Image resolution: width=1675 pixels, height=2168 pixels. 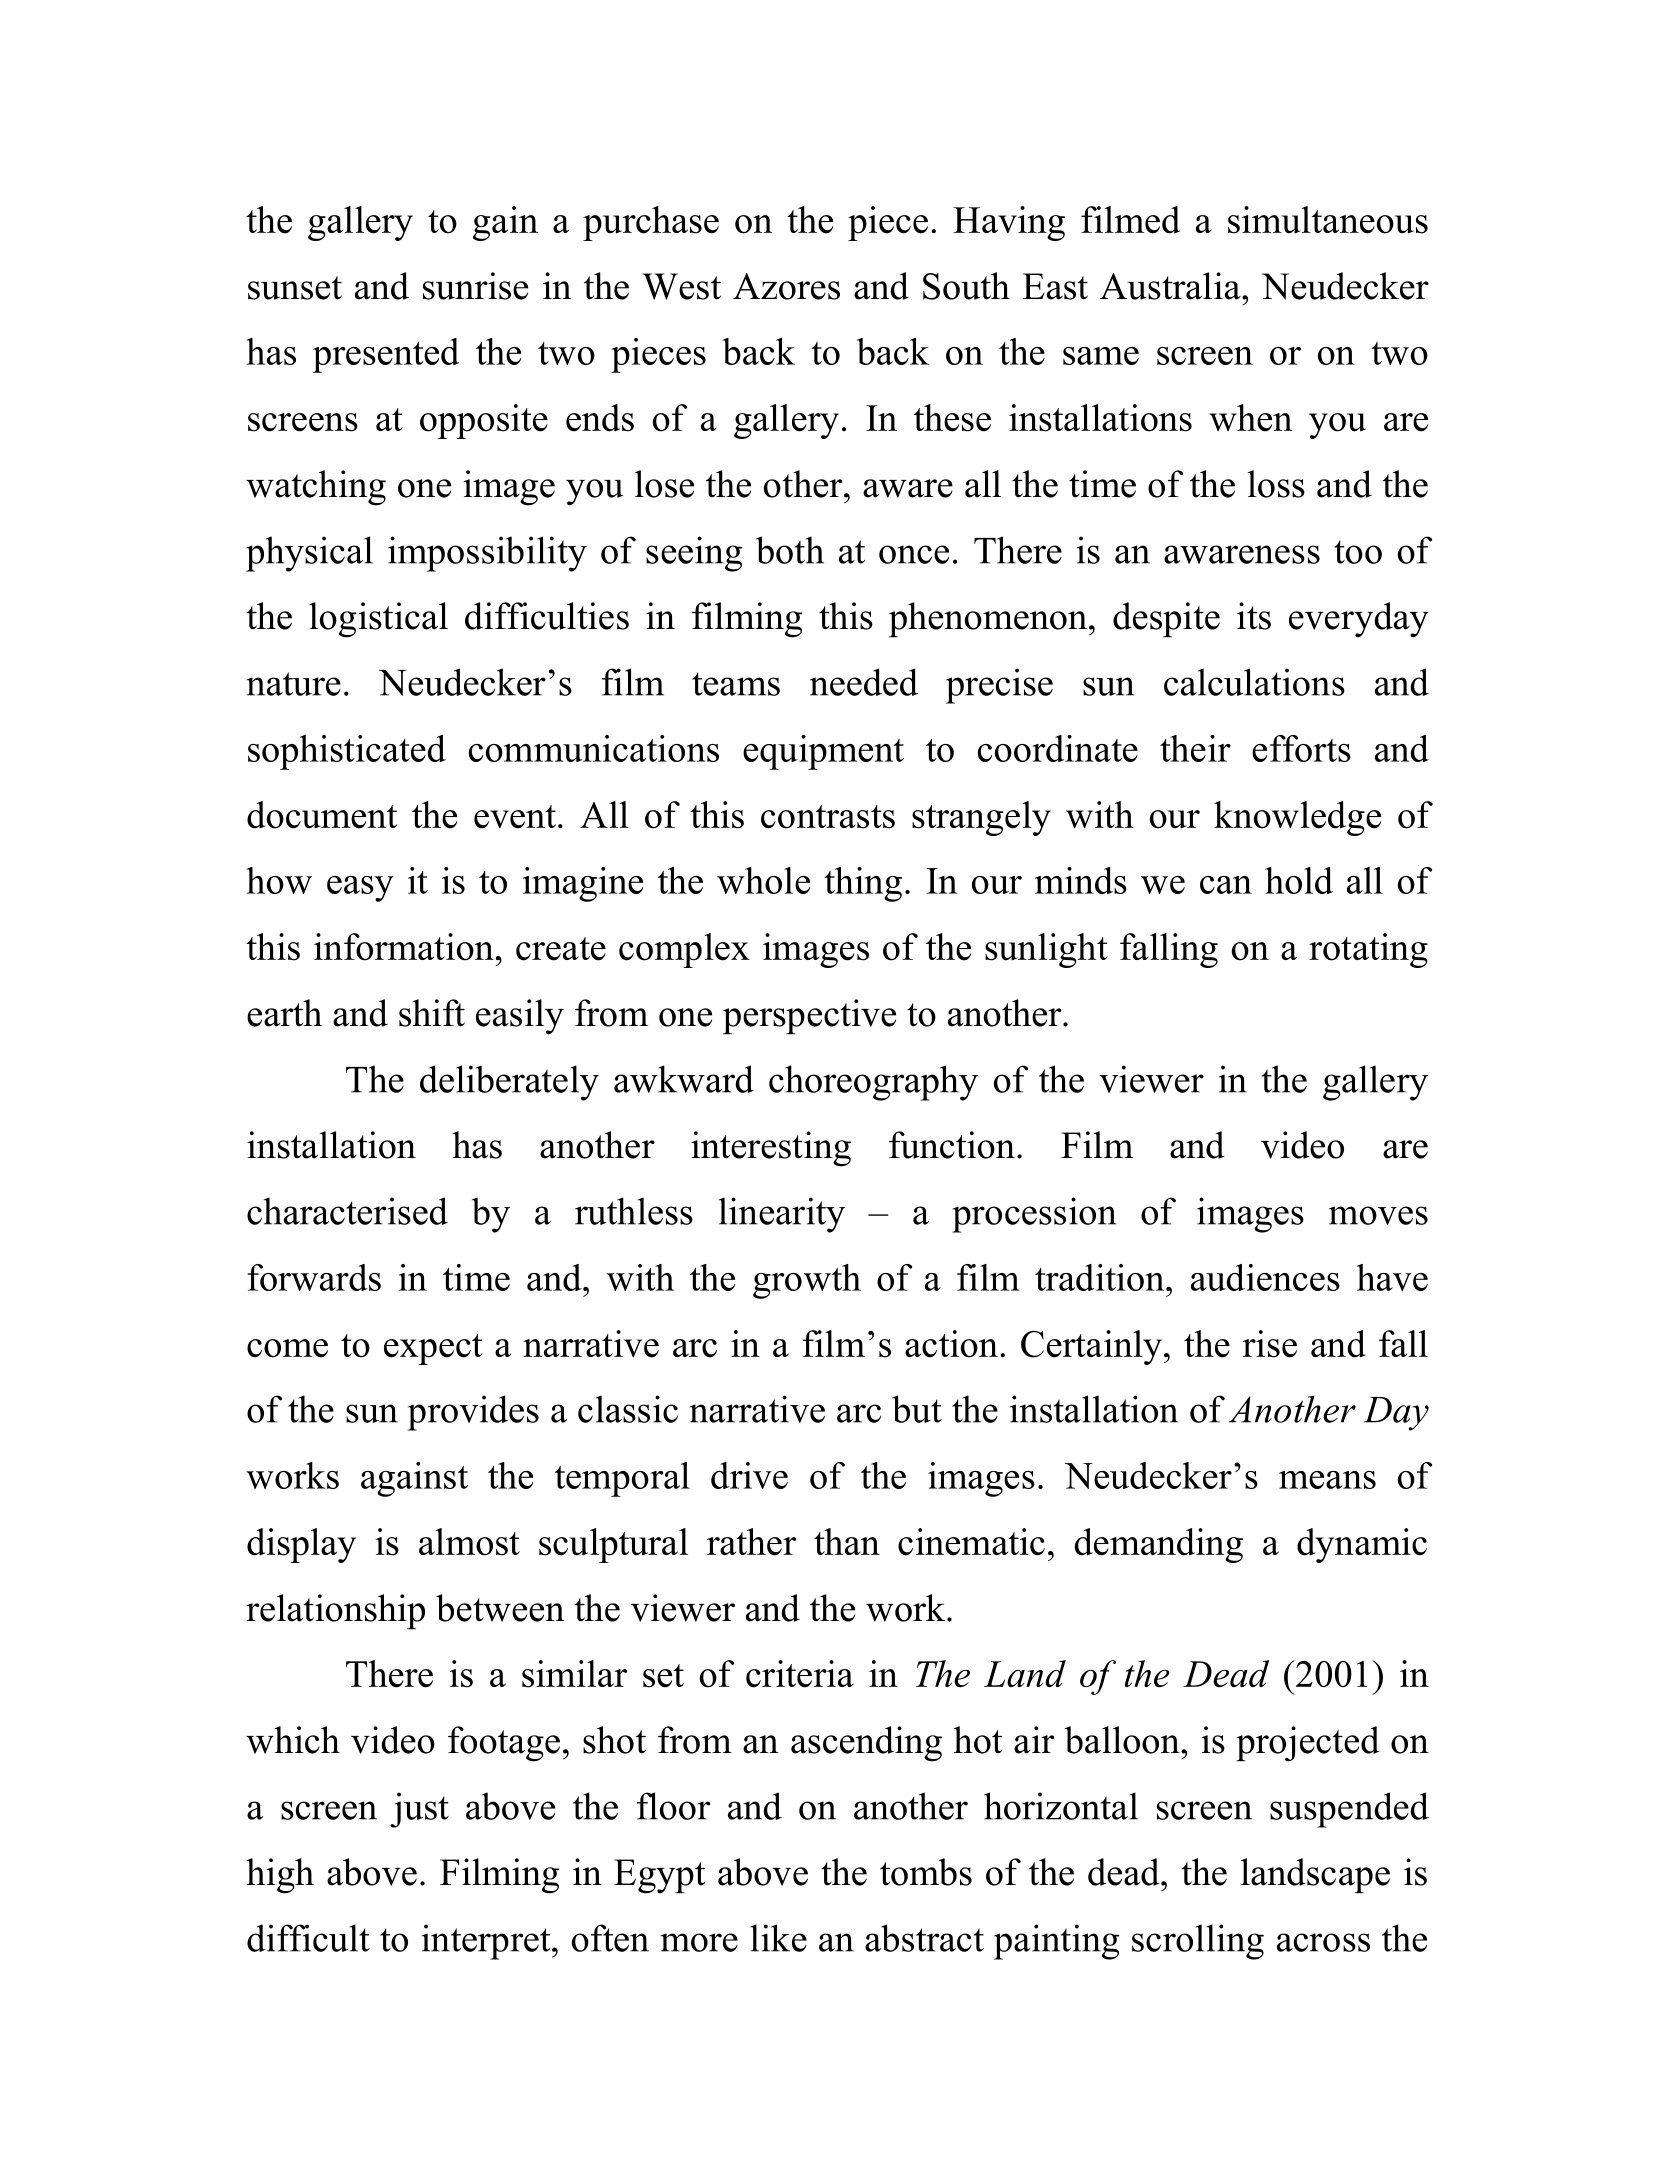 I want to click on Azores, so click(x=786, y=286).
